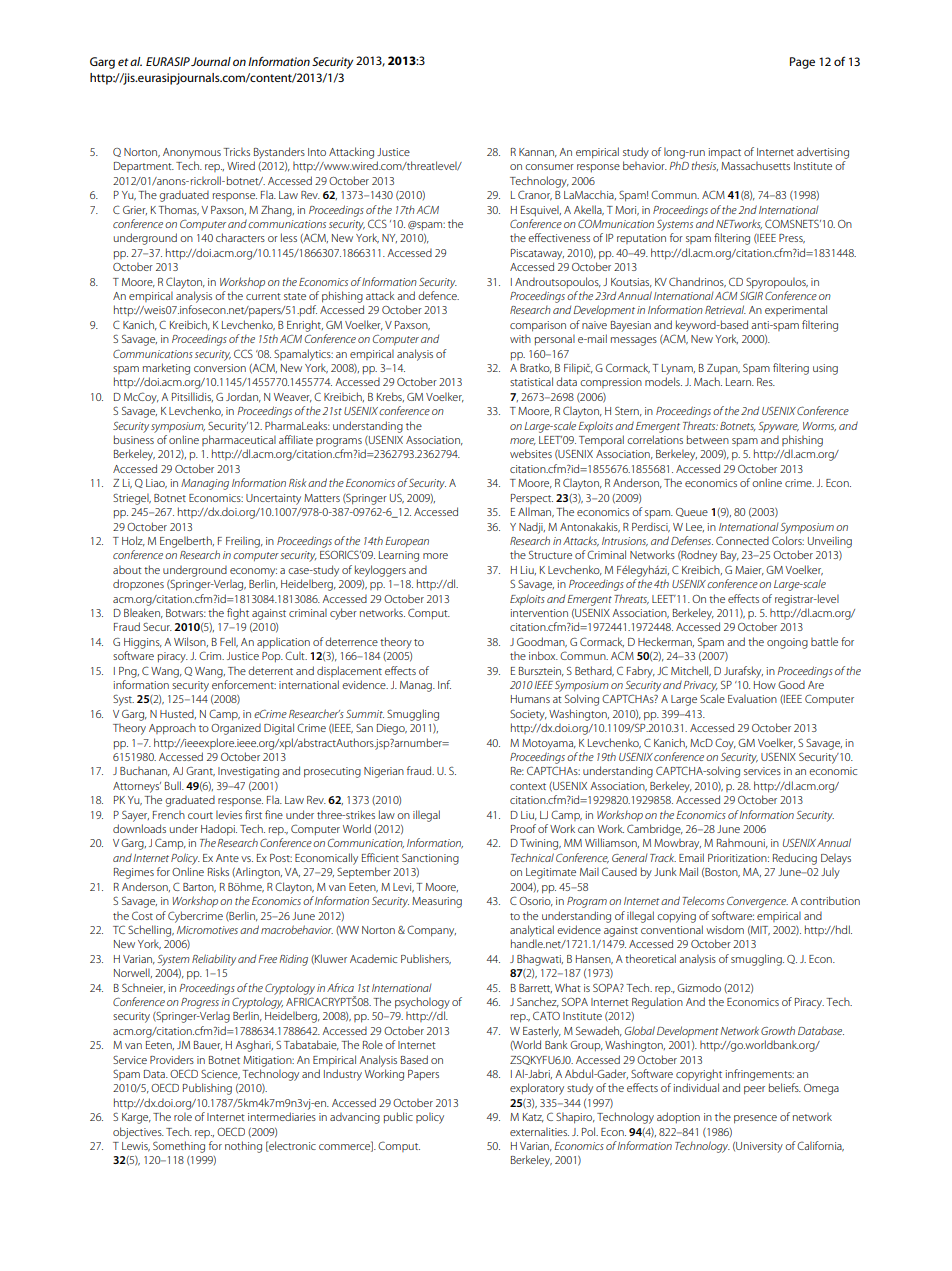 Image resolution: width=952 pixels, height=1271 pixels. Describe the element at coordinates (207, 1089) in the screenshot. I see `Publishing` at that location.
